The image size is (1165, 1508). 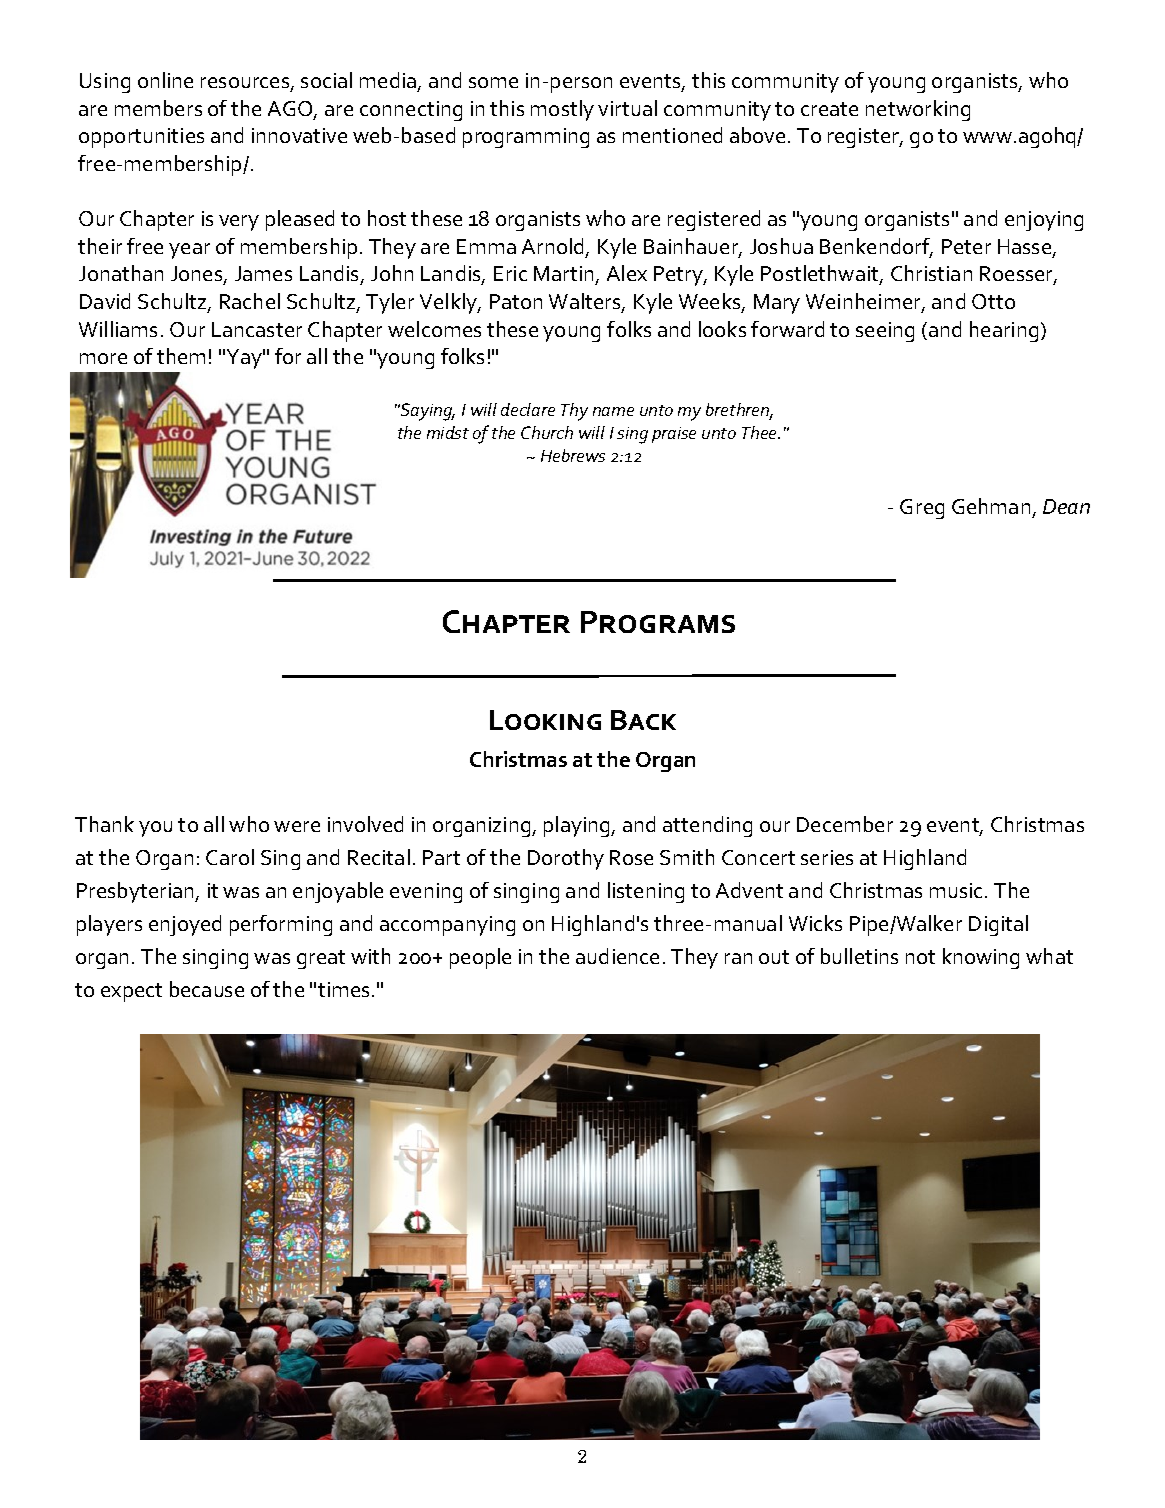 What do you see at coordinates (918, 110) in the page?
I see `networking` at bounding box center [918, 110].
